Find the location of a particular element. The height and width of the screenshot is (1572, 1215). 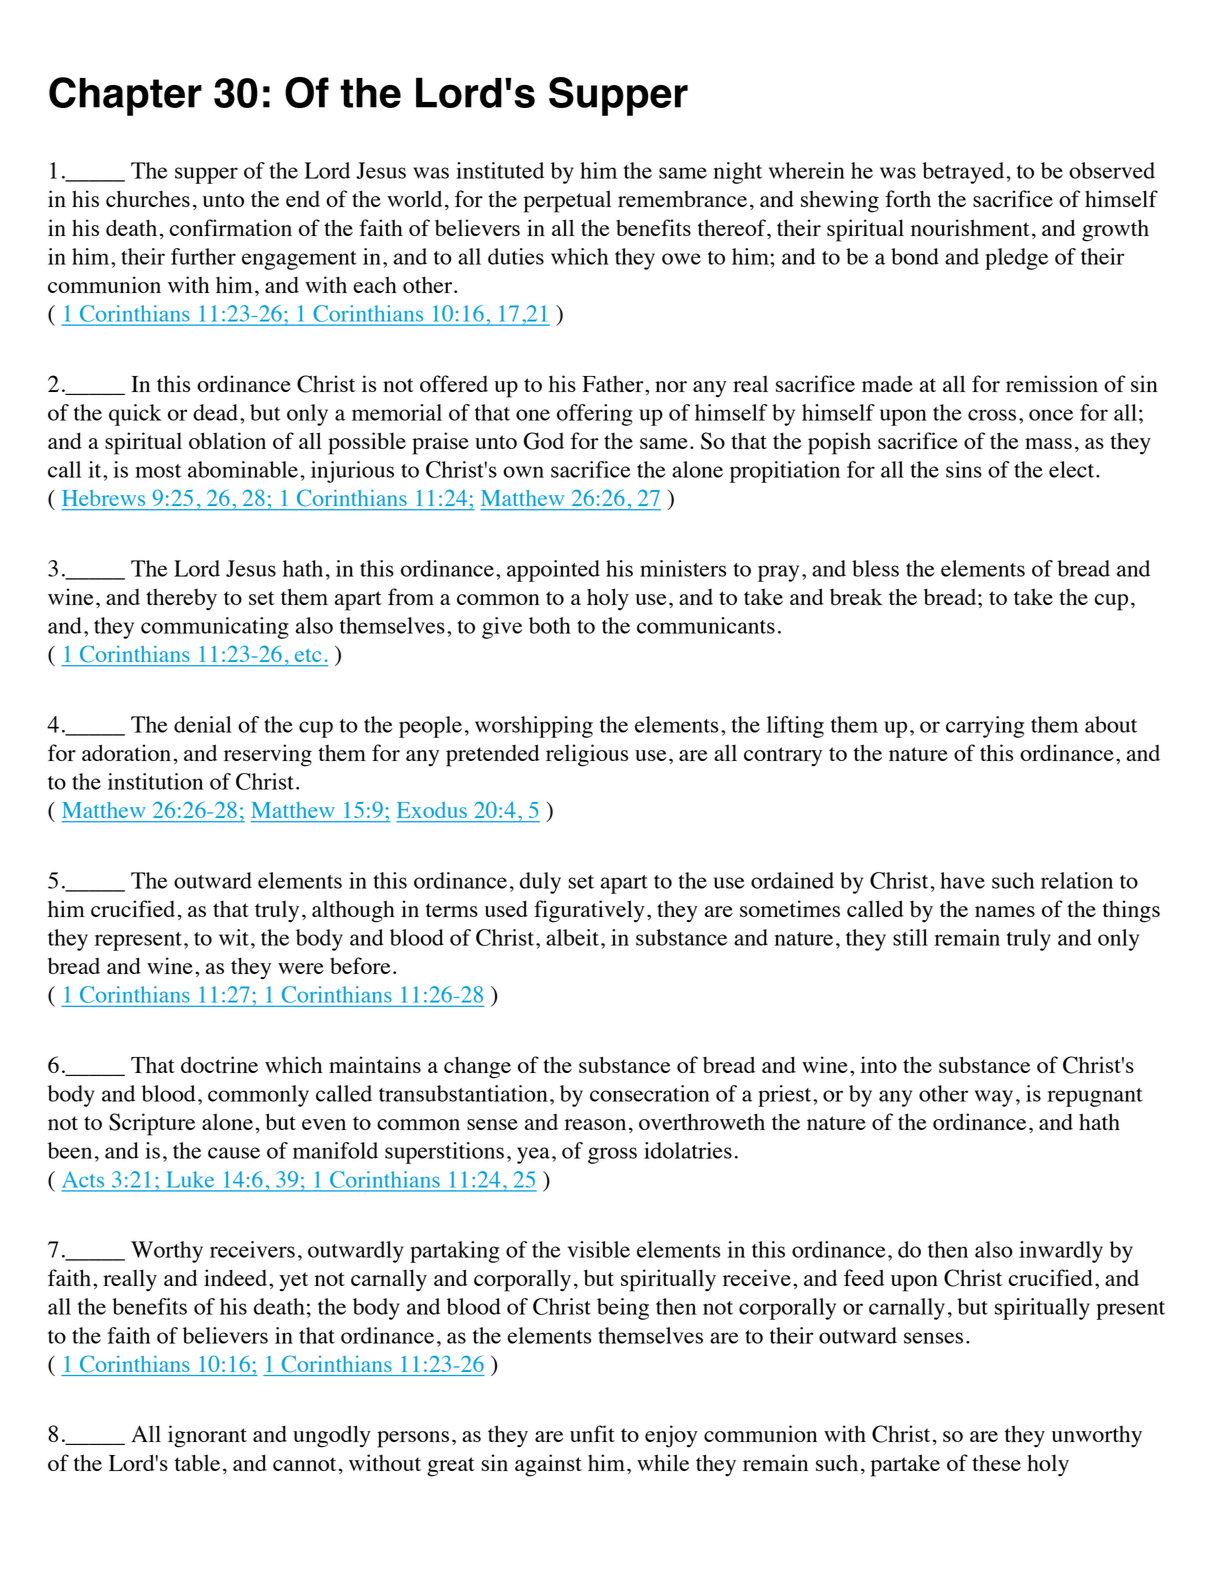

Scripture is located at coordinates (152, 1124).
